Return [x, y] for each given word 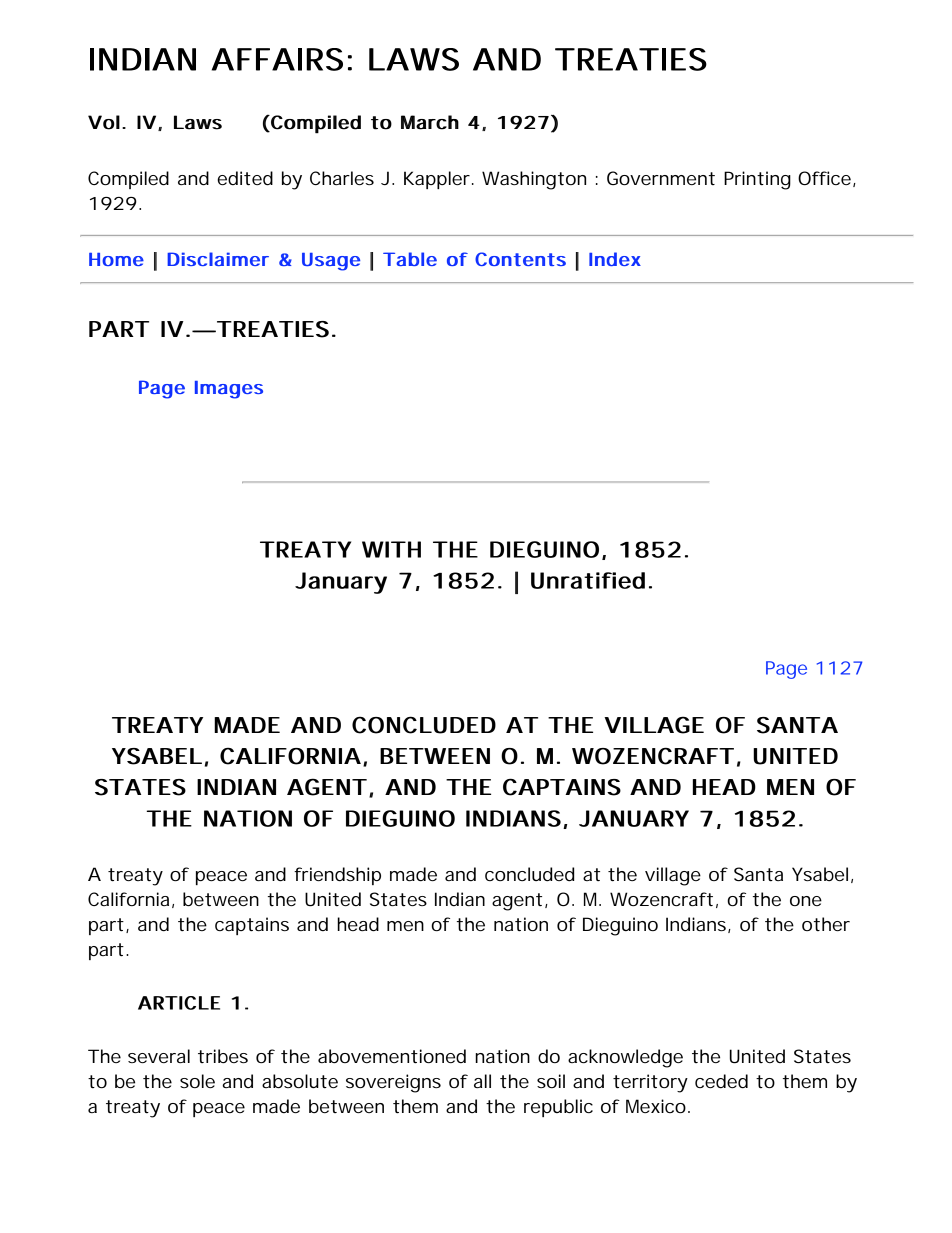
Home [116, 259]
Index [615, 259]
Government [661, 178]
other [826, 924]
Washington [534, 180]
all [482, 1081]
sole [197, 1081]
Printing [757, 180]
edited [245, 178]
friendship [337, 876]
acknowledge [625, 1058]
